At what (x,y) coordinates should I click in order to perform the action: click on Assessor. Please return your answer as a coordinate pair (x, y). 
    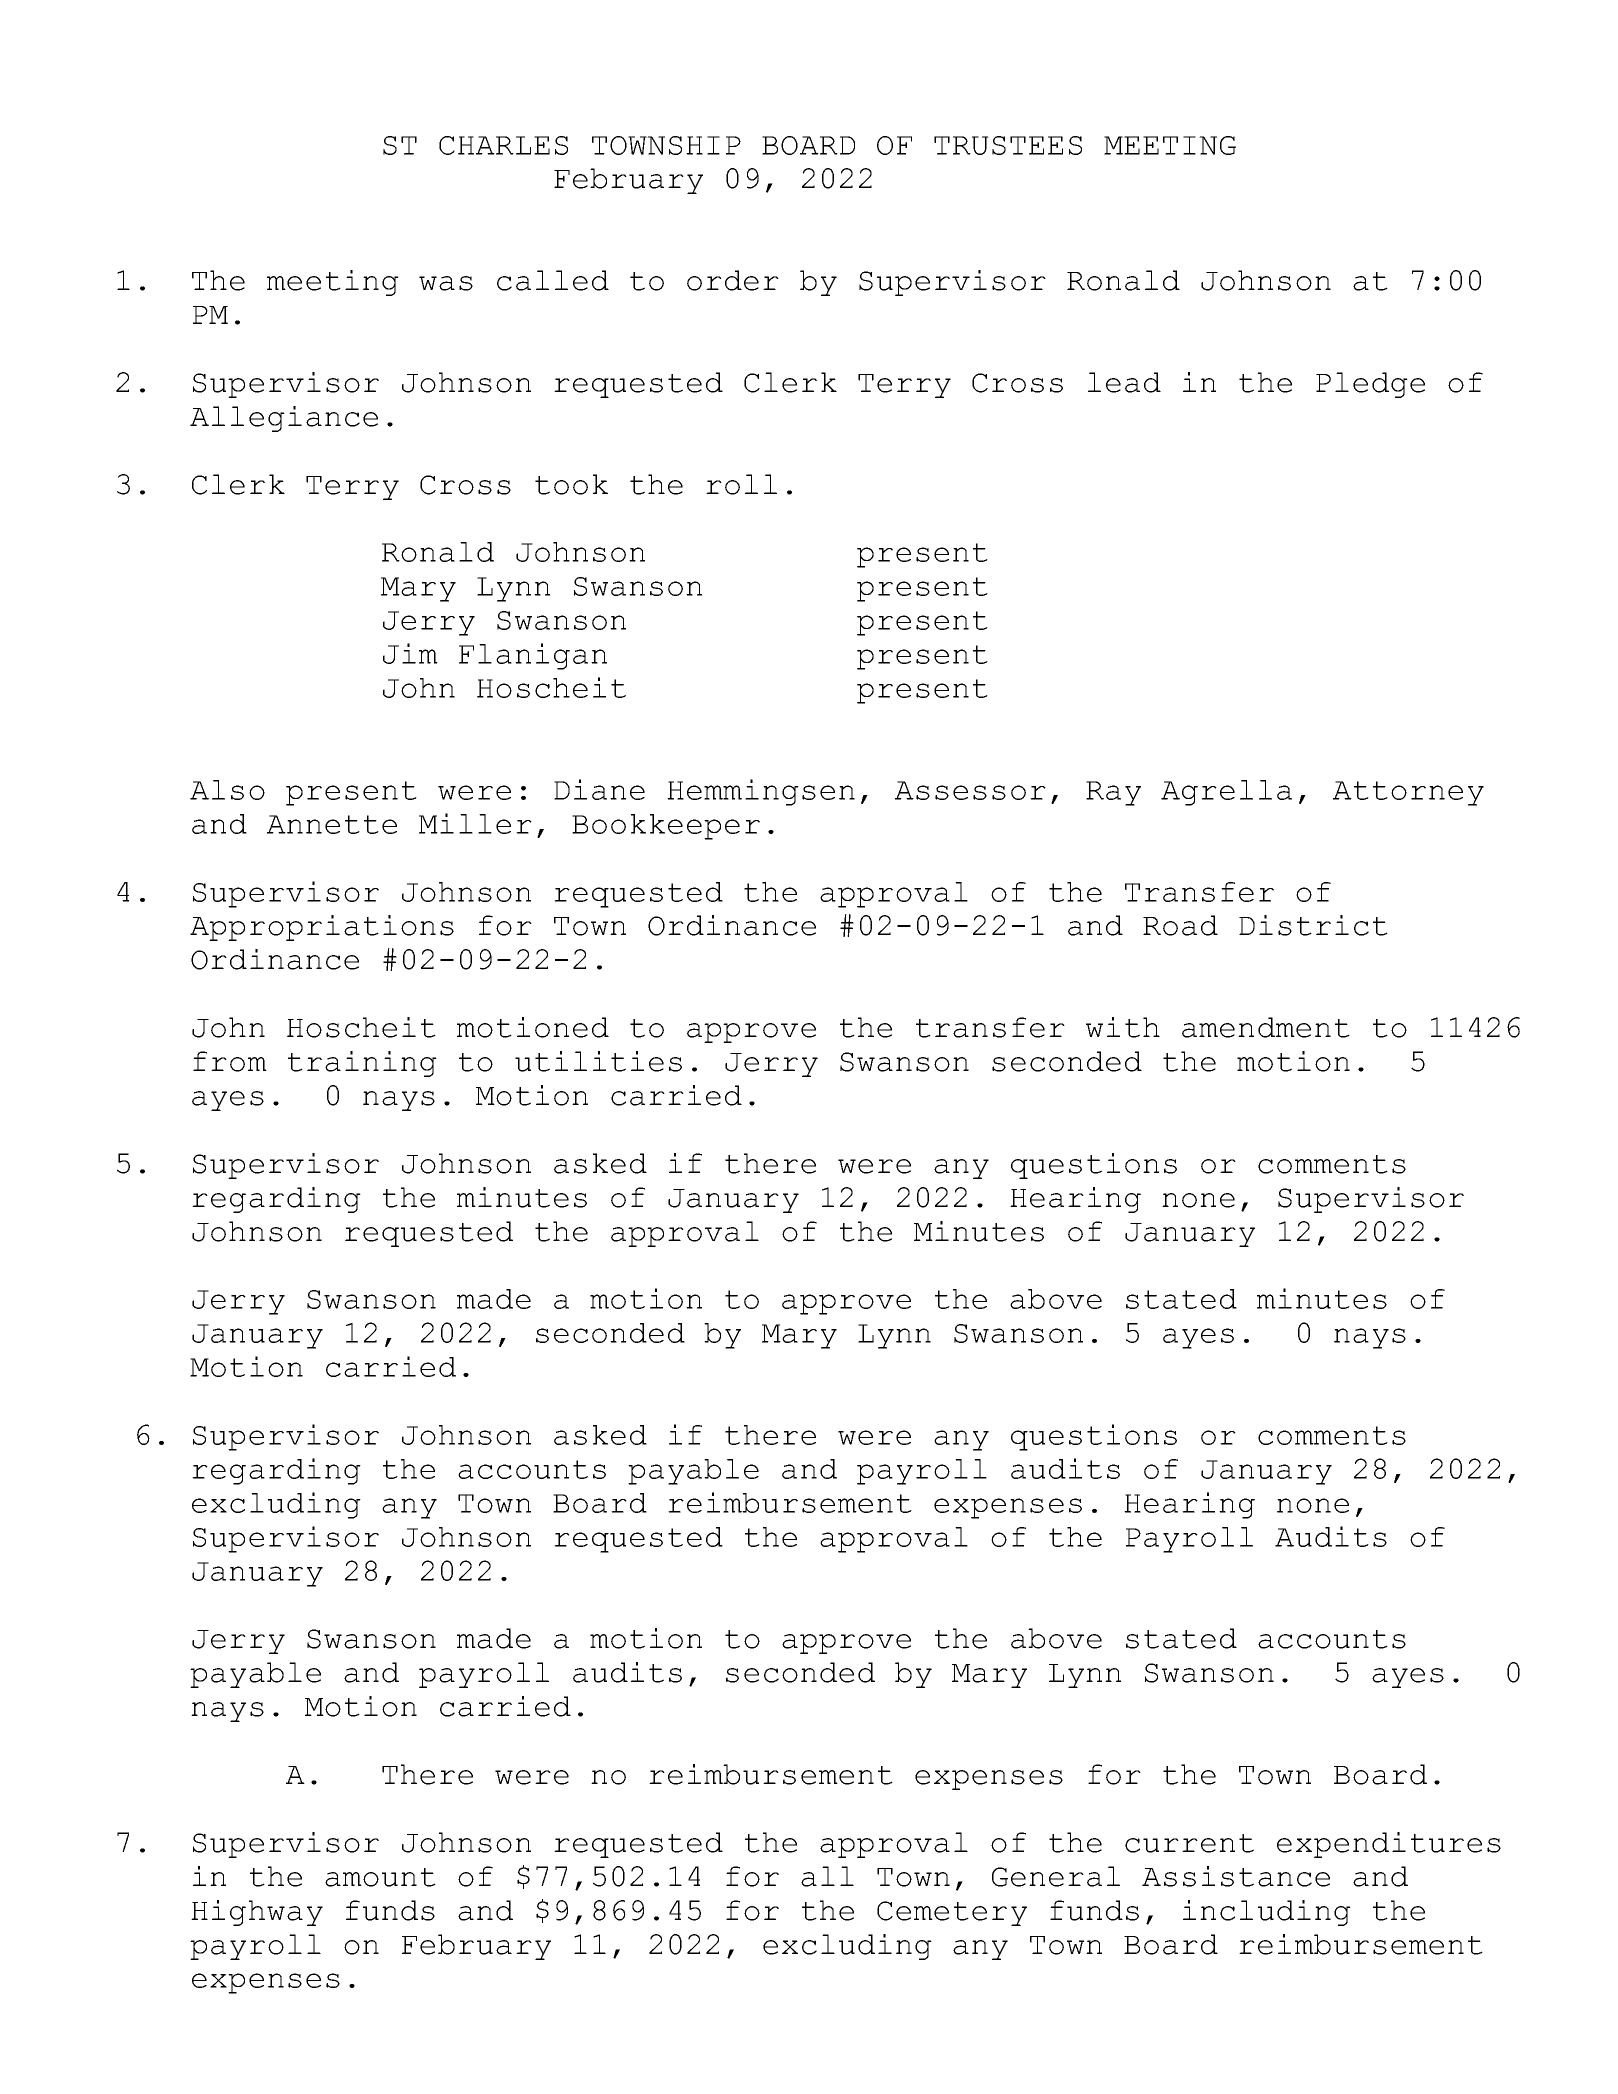
    Looking at the image, I should click on (970, 790).
